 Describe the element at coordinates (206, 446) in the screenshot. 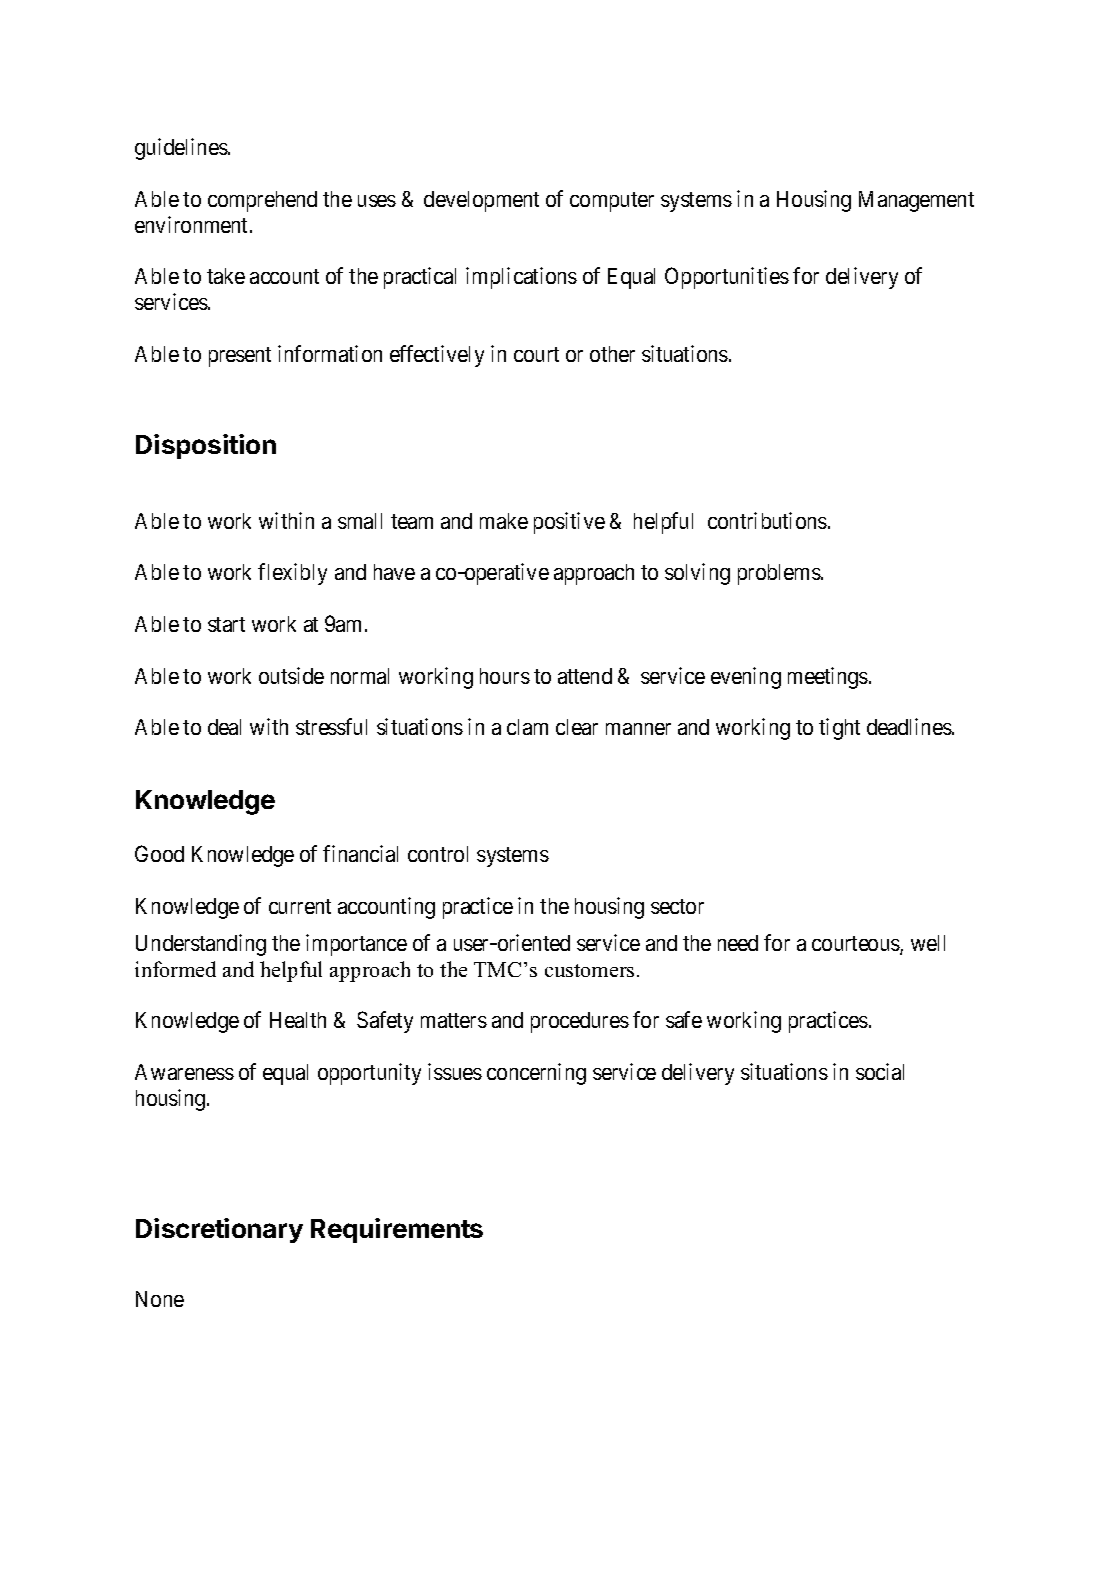

I see `Disposition` at that location.
